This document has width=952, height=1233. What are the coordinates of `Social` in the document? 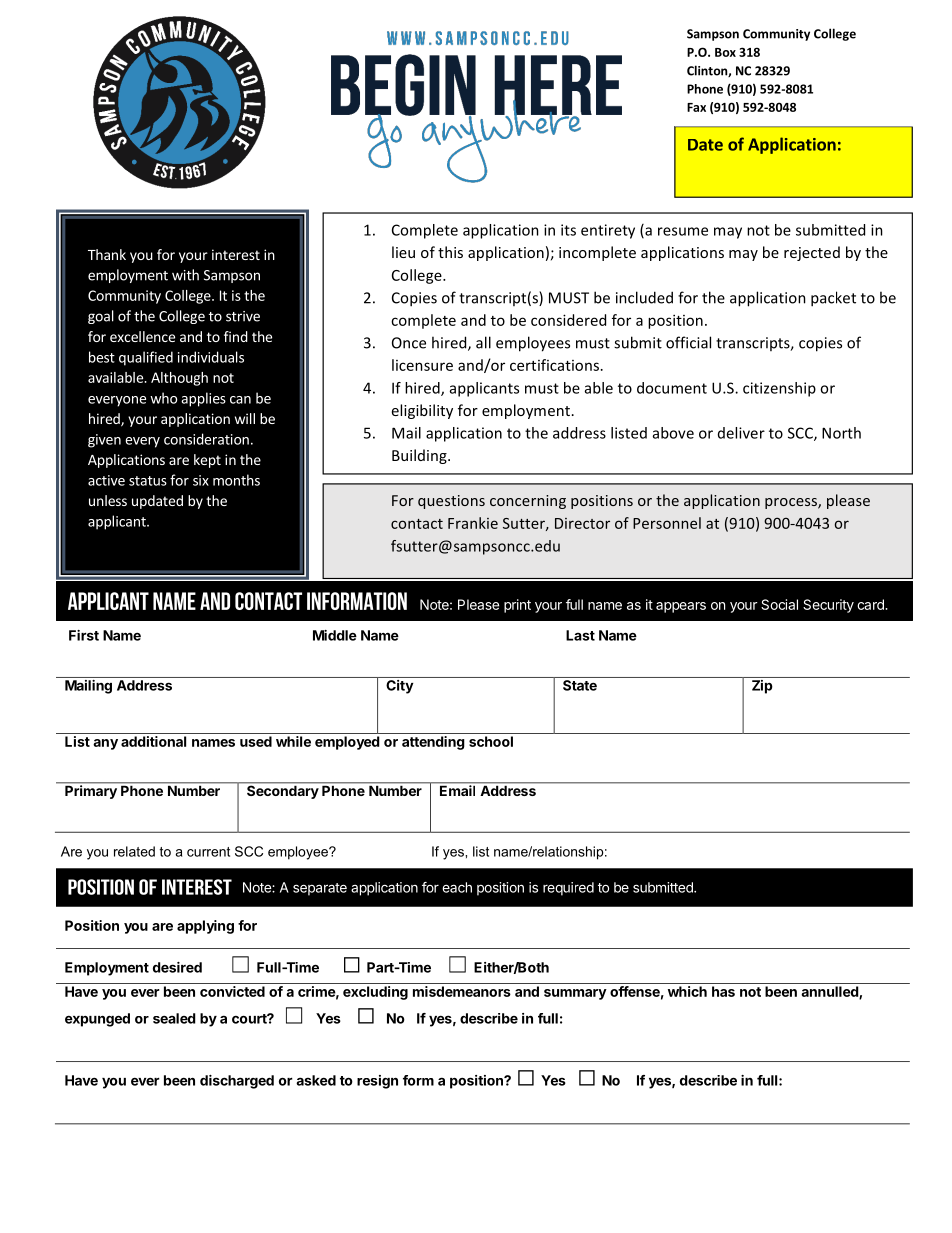 It's located at (779, 604).
